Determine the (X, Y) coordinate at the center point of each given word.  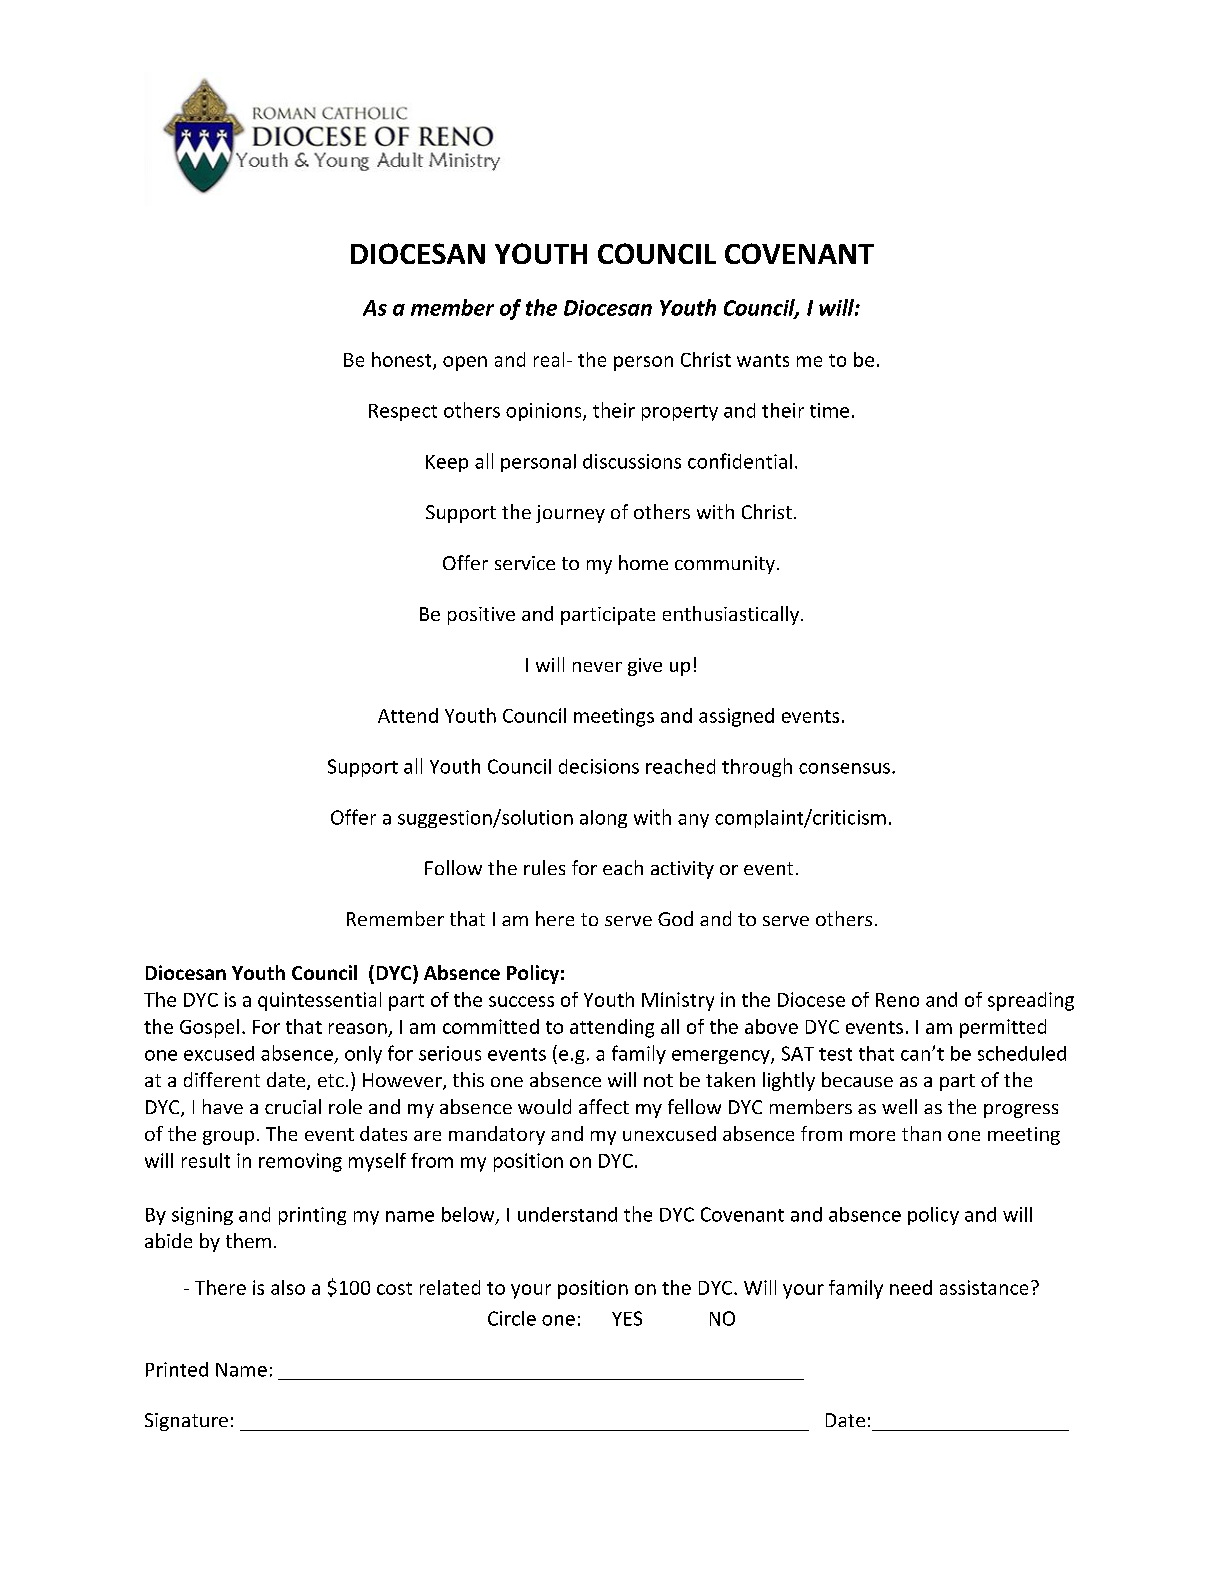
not (658, 1080)
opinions (545, 412)
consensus (844, 768)
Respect (403, 412)
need (911, 1287)
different (222, 1079)
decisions (599, 766)
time (829, 410)
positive (481, 616)
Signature (186, 1422)
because (857, 1079)
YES (627, 1318)
